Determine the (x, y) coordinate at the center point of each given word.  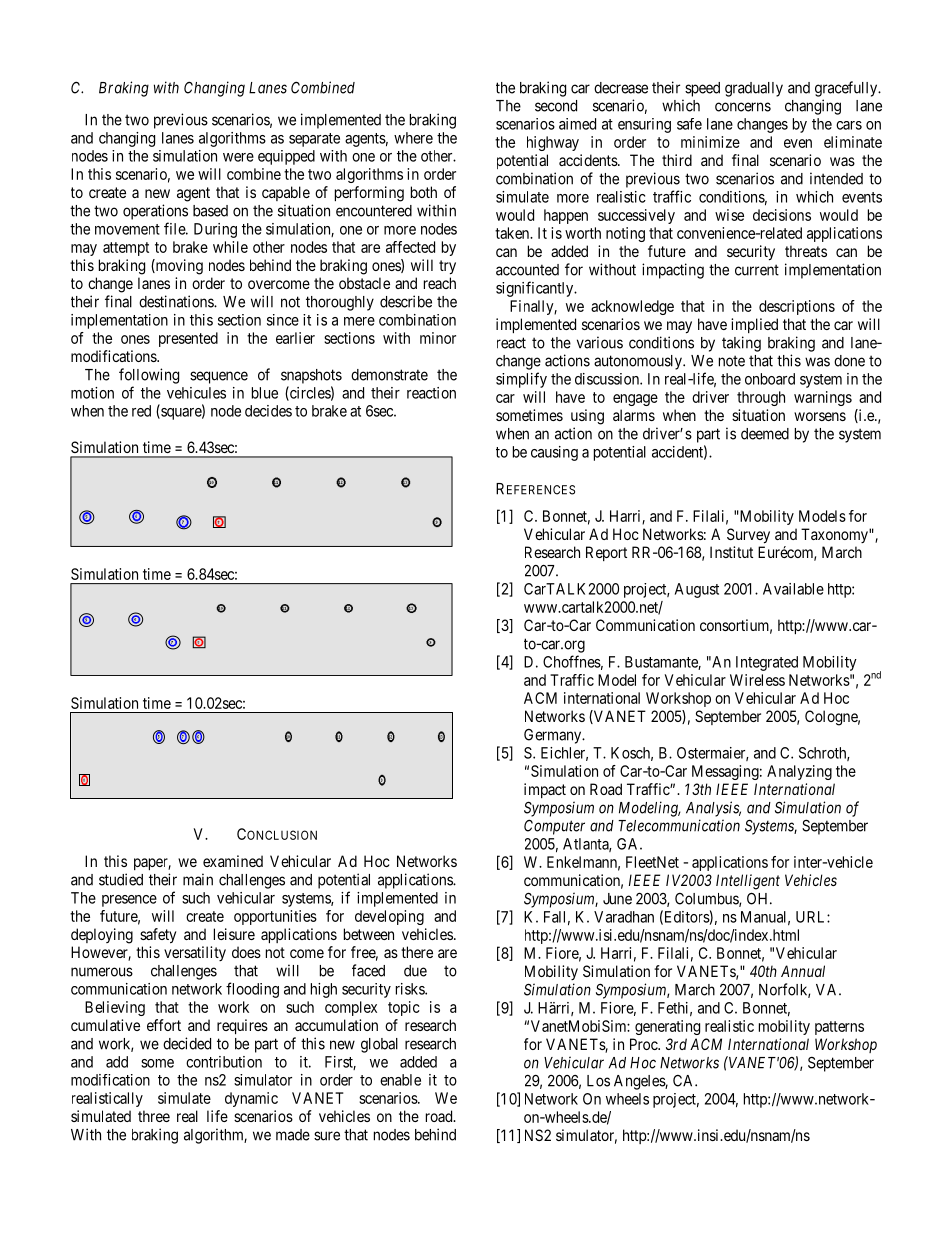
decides (268, 411)
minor (438, 338)
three (154, 1116)
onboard (770, 379)
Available (793, 589)
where (413, 138)
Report (606, 553)
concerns (743, 107)
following (149, 376)
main (198, 879)
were (238, 157)
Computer (554, 827)
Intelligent (748, 882)
